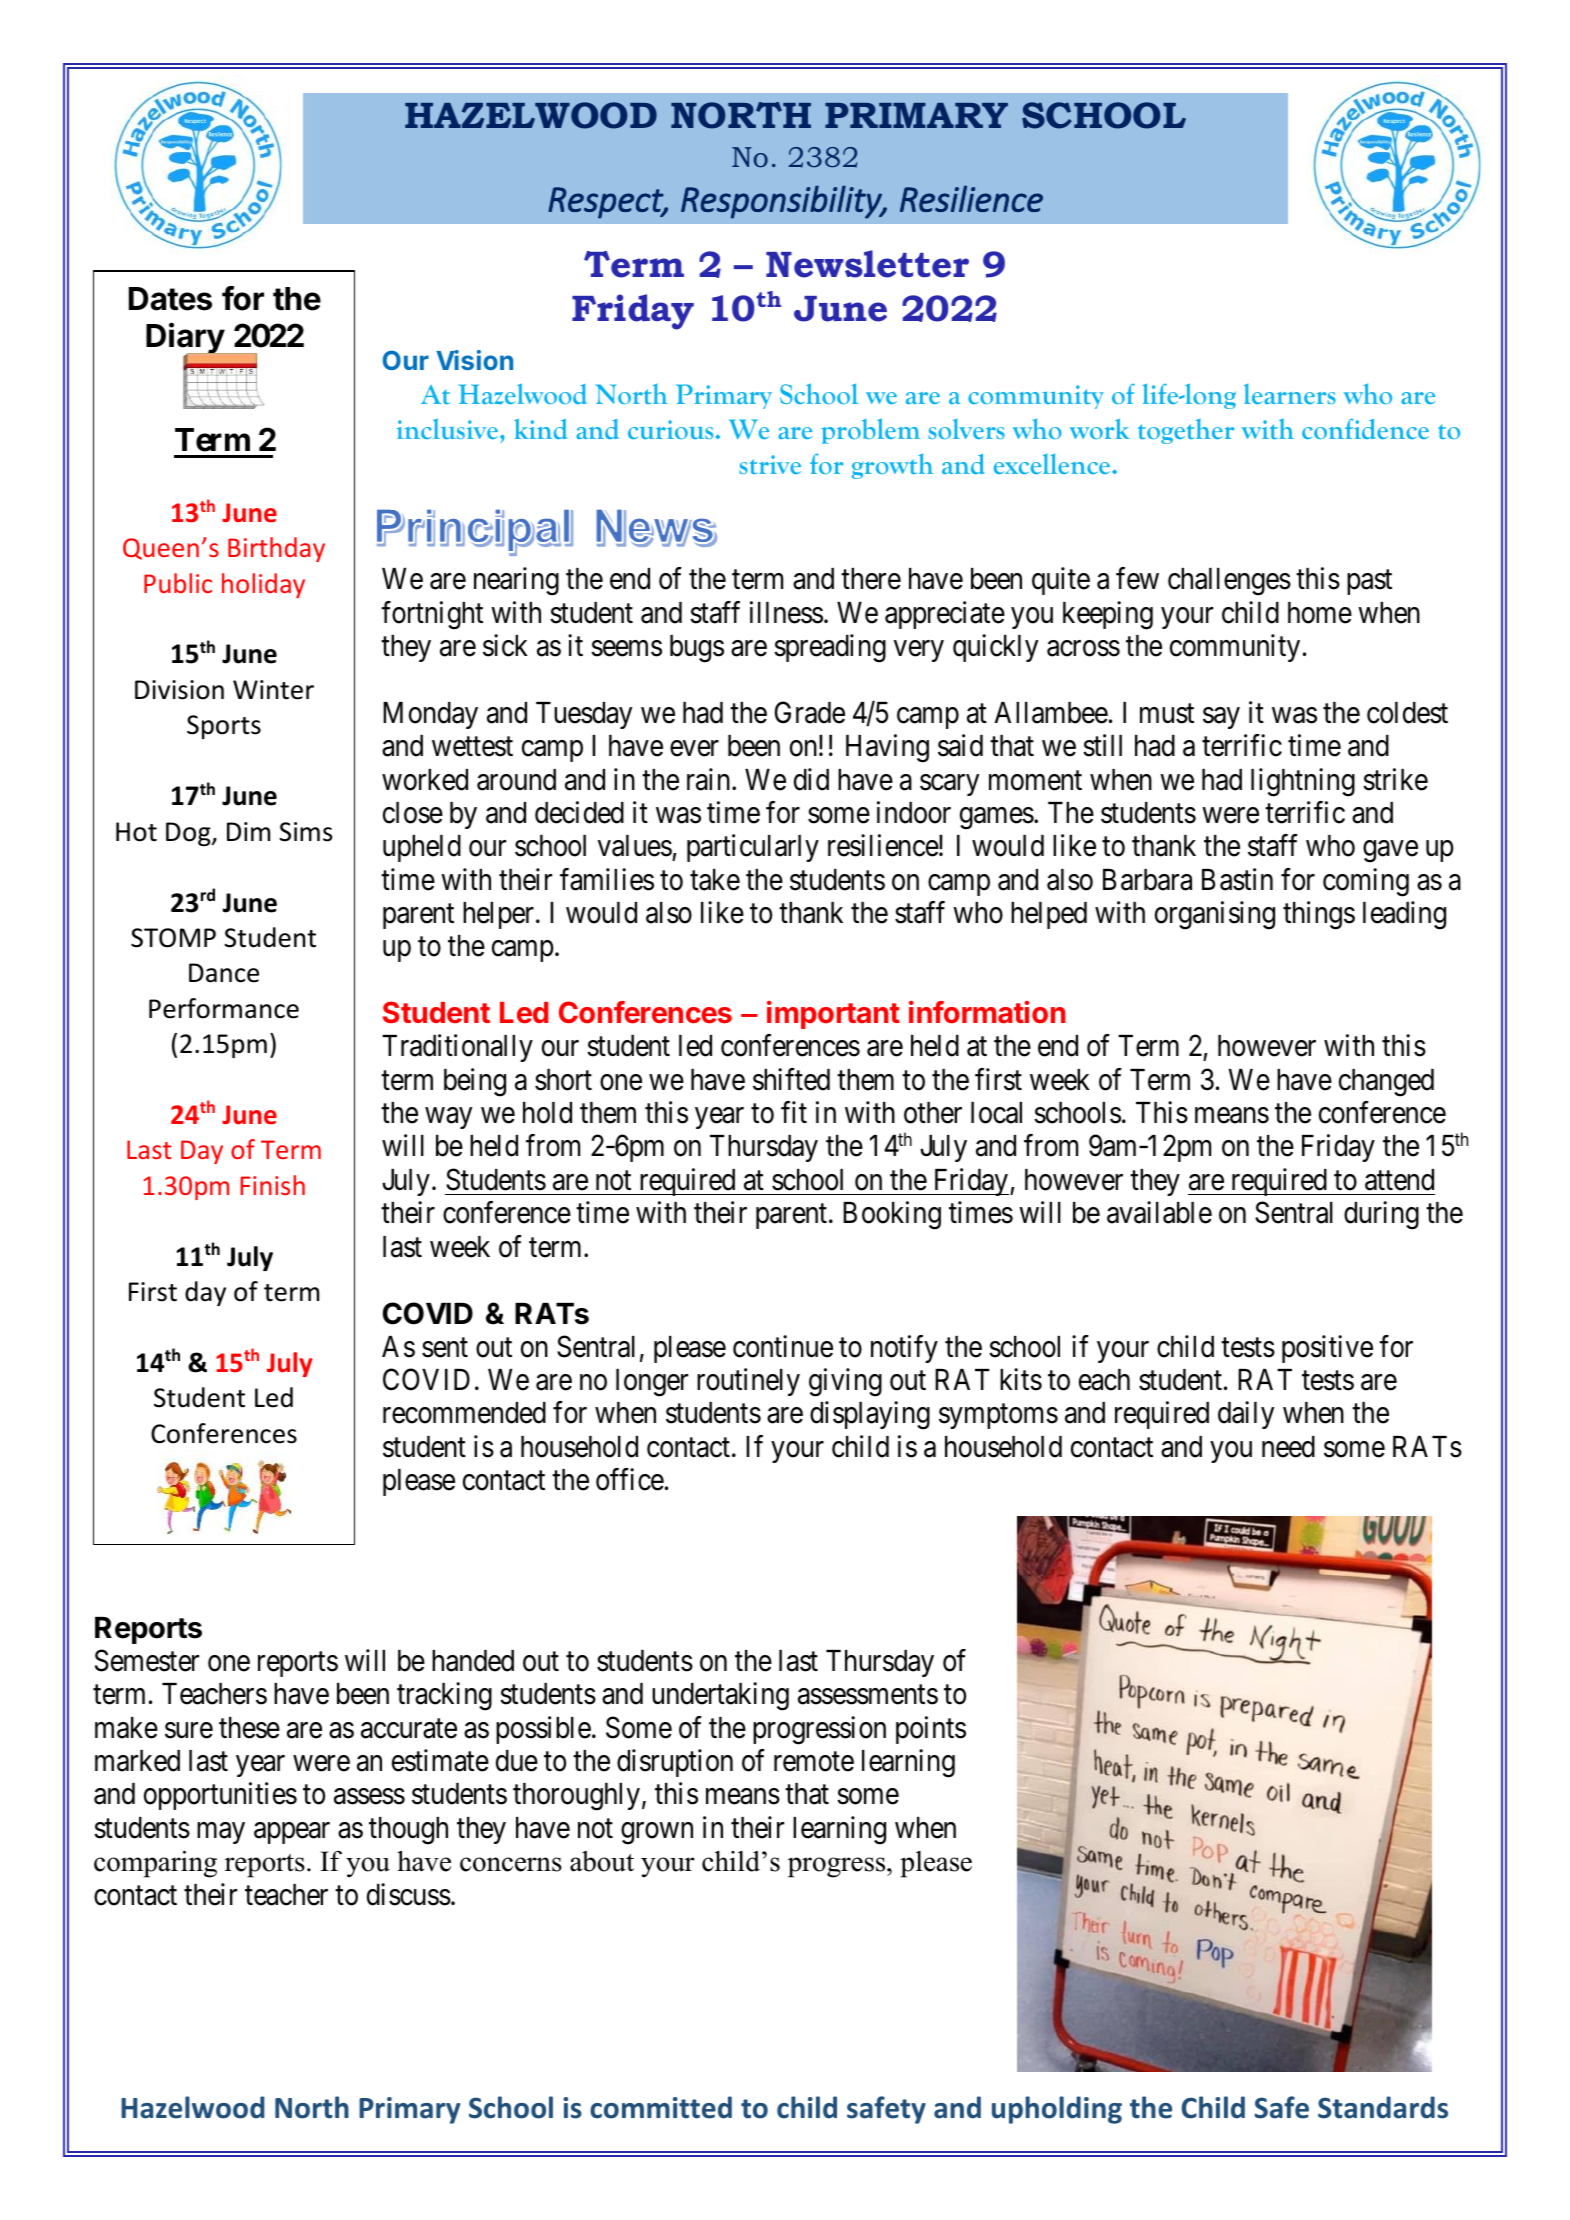 This screenshot has width=1570, height=2220. I want to click on Dates, so click(170, 299).
